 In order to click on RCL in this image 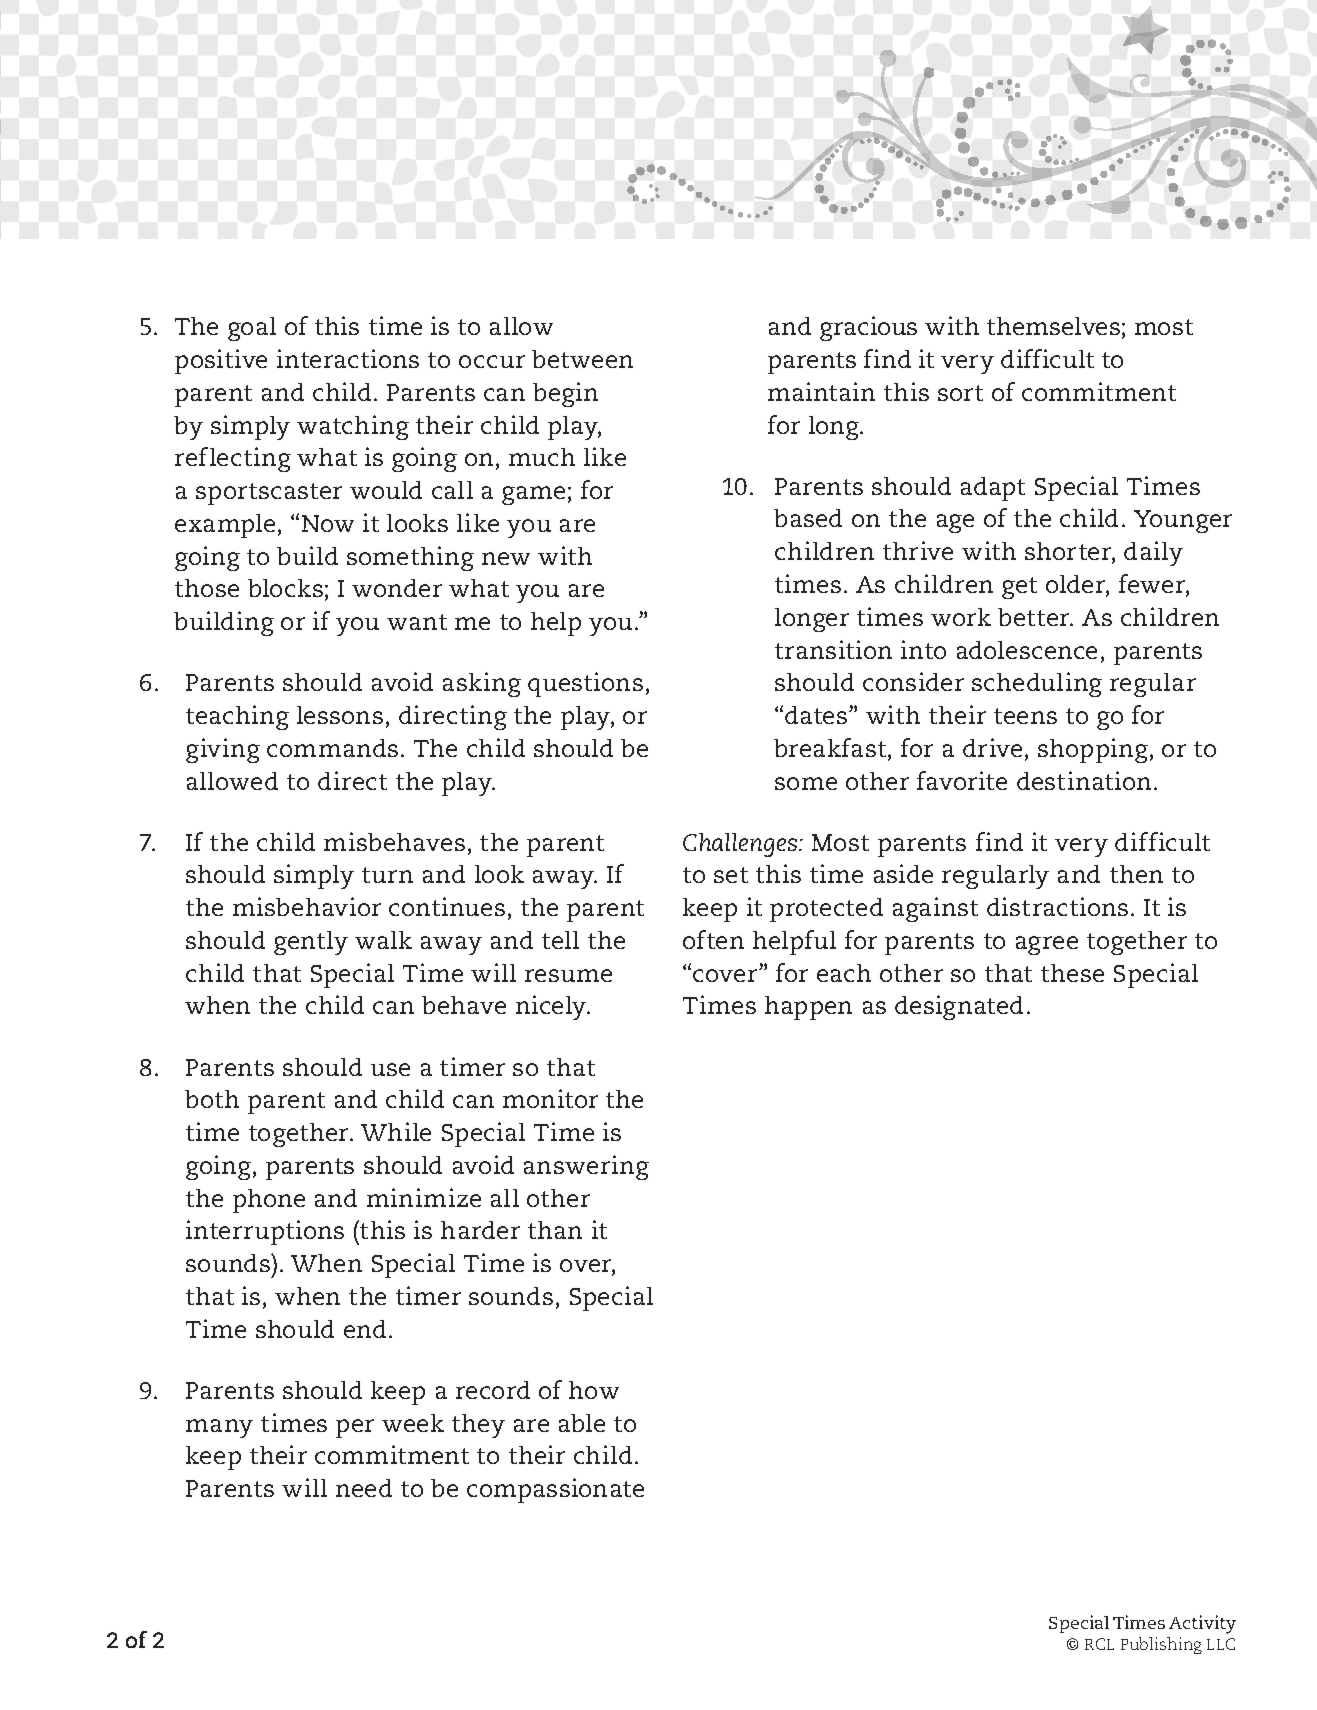, I will do `click(1099, 1644)`.
